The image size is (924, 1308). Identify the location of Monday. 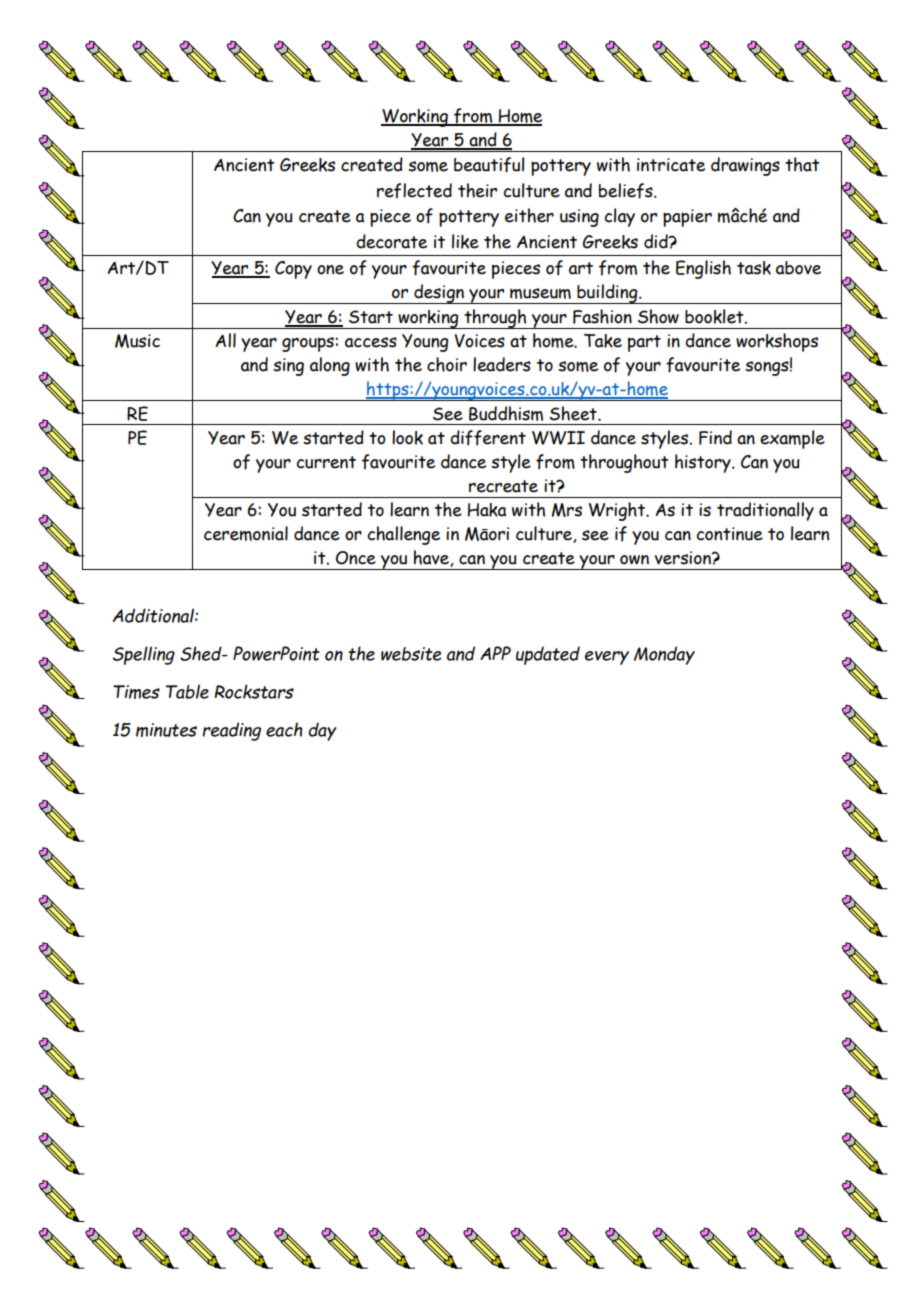
(664, 655).
